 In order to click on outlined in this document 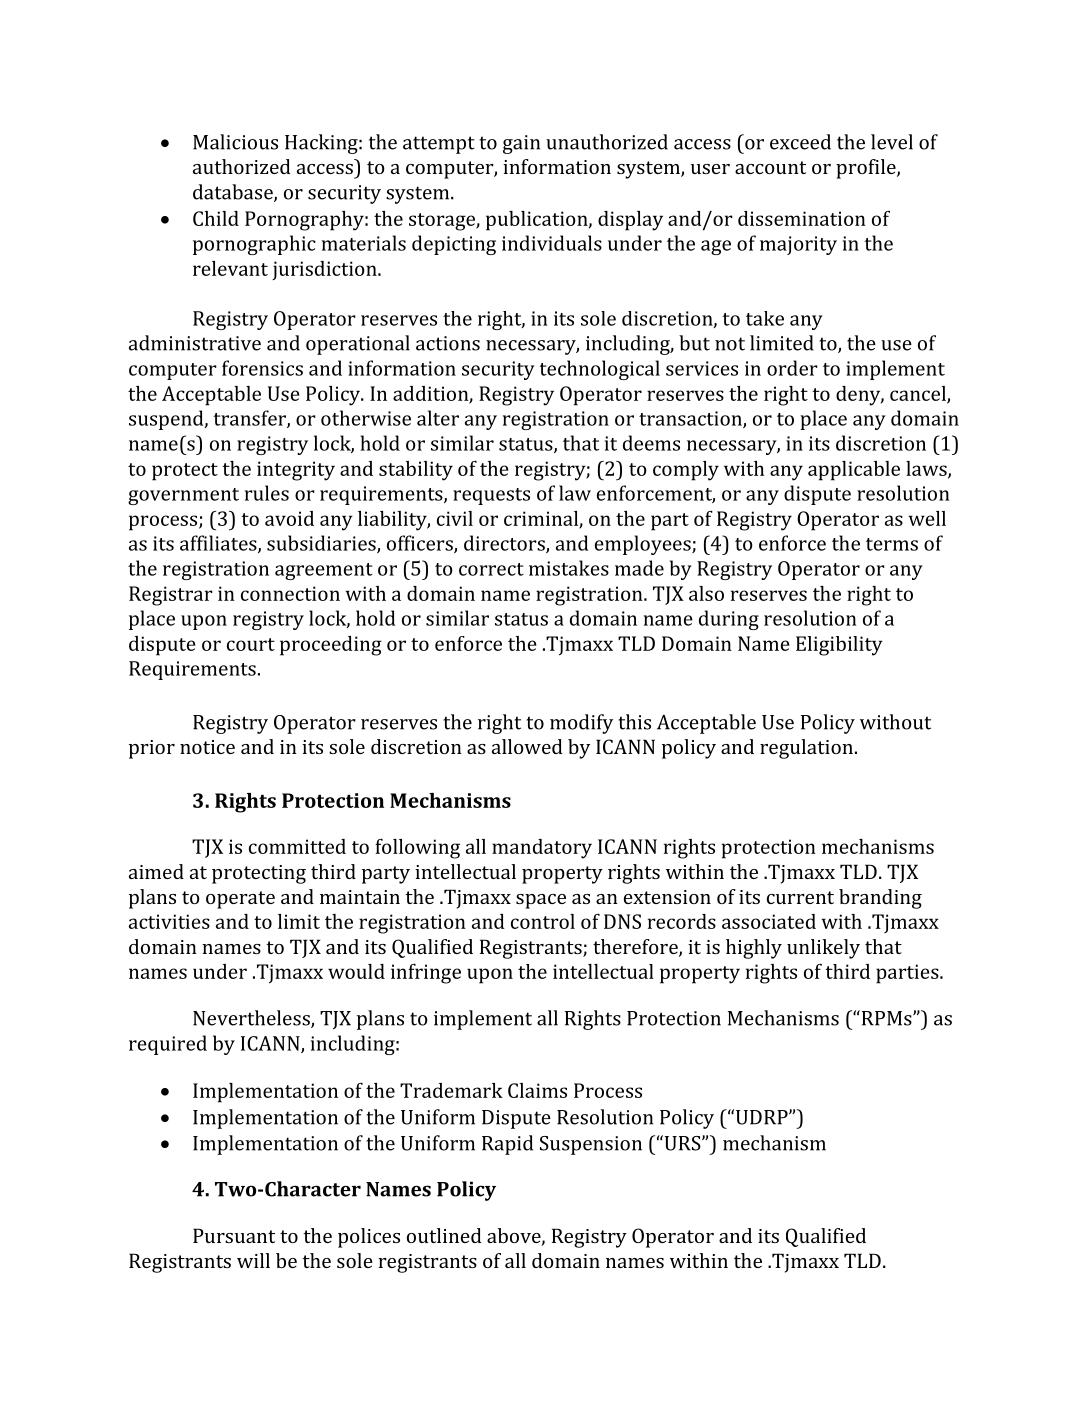, I will do `click(444, 1235)`.
